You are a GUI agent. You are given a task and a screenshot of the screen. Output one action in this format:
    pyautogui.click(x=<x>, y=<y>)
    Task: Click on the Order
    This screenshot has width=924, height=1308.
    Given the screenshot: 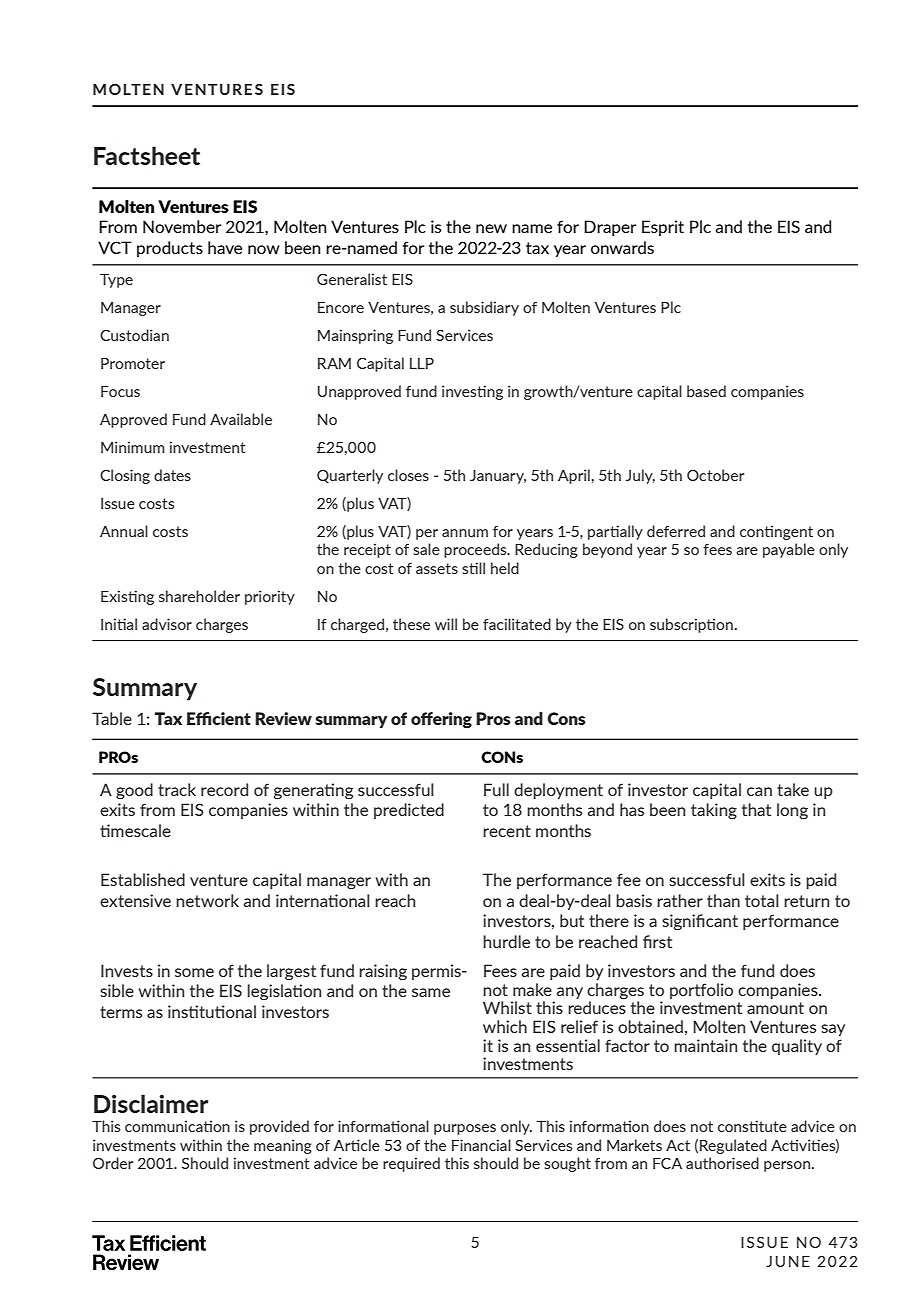 What is the action you would take?
    pyautogui.click(x=113, y=1163)
